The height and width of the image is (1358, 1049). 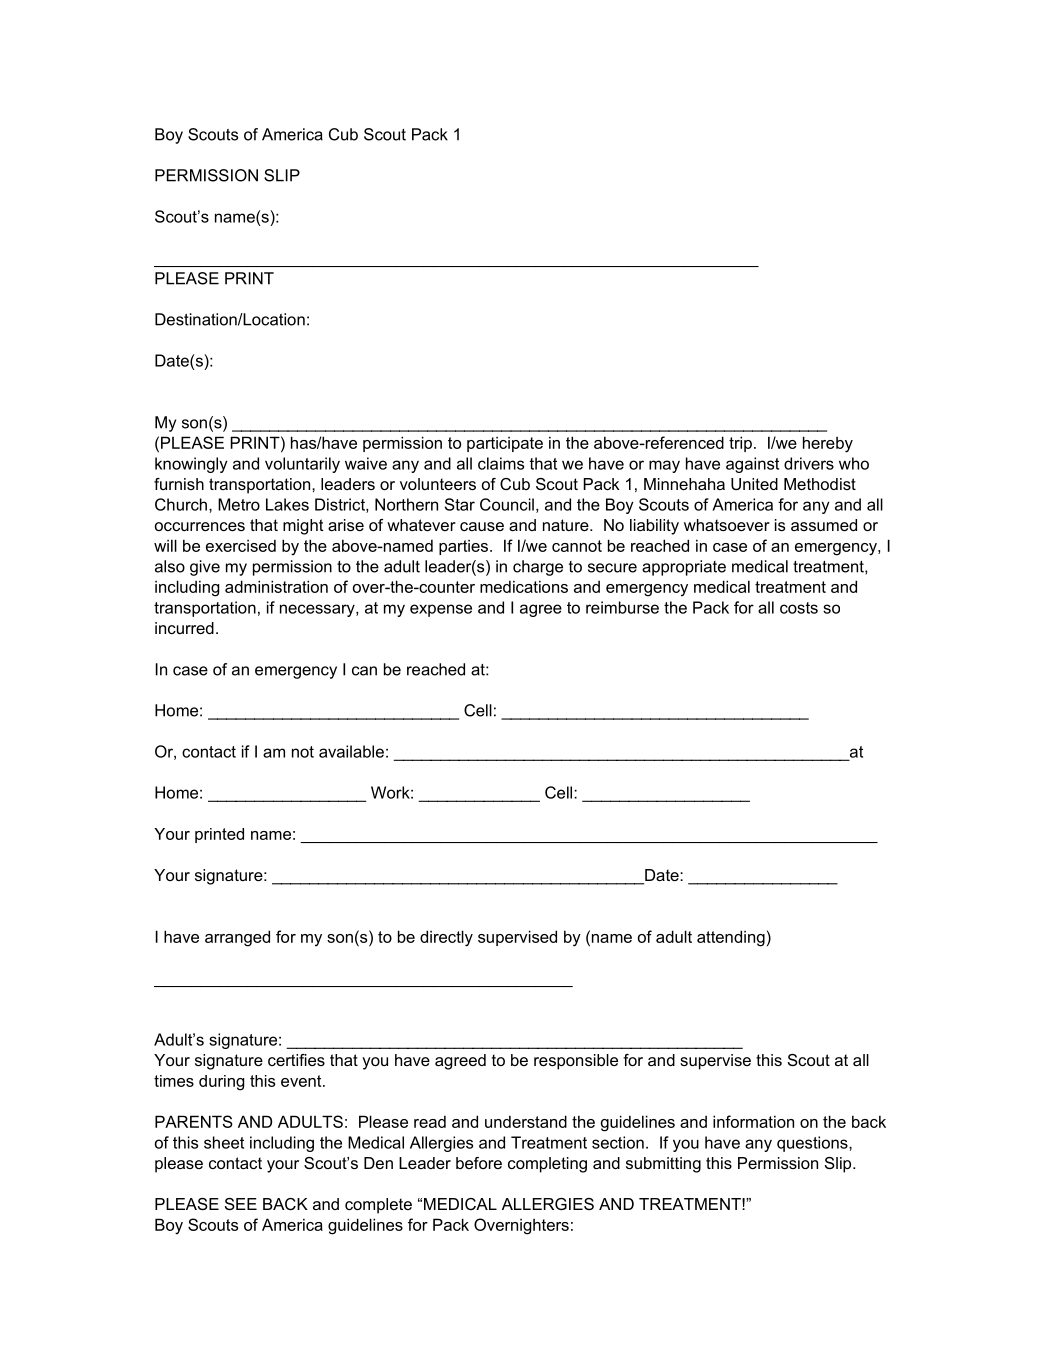 What do you see at coordinates (302, 465) in the image?
I see `voluntarily` at bounding box center [302, 465].
